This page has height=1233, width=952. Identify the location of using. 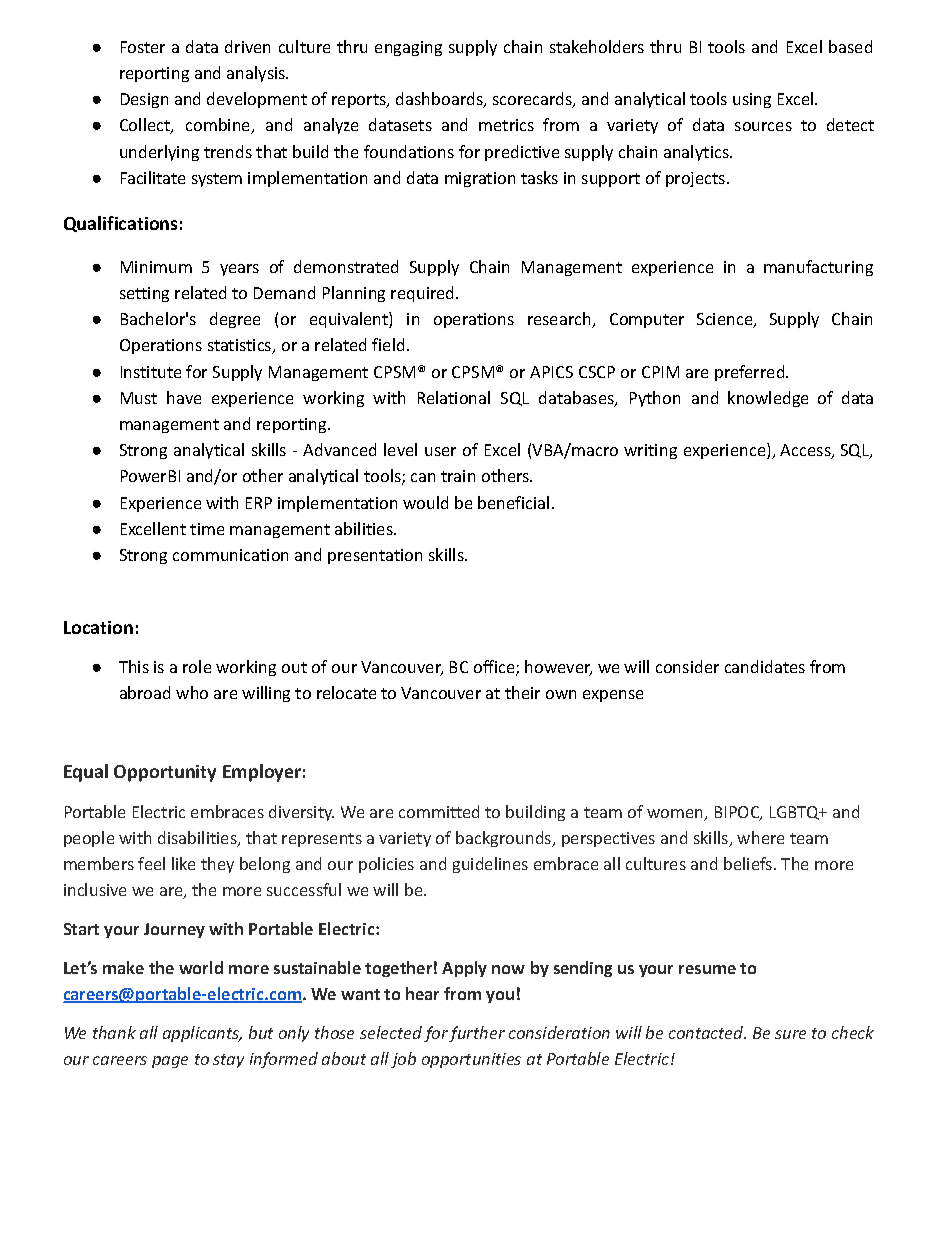
(752, 100).
